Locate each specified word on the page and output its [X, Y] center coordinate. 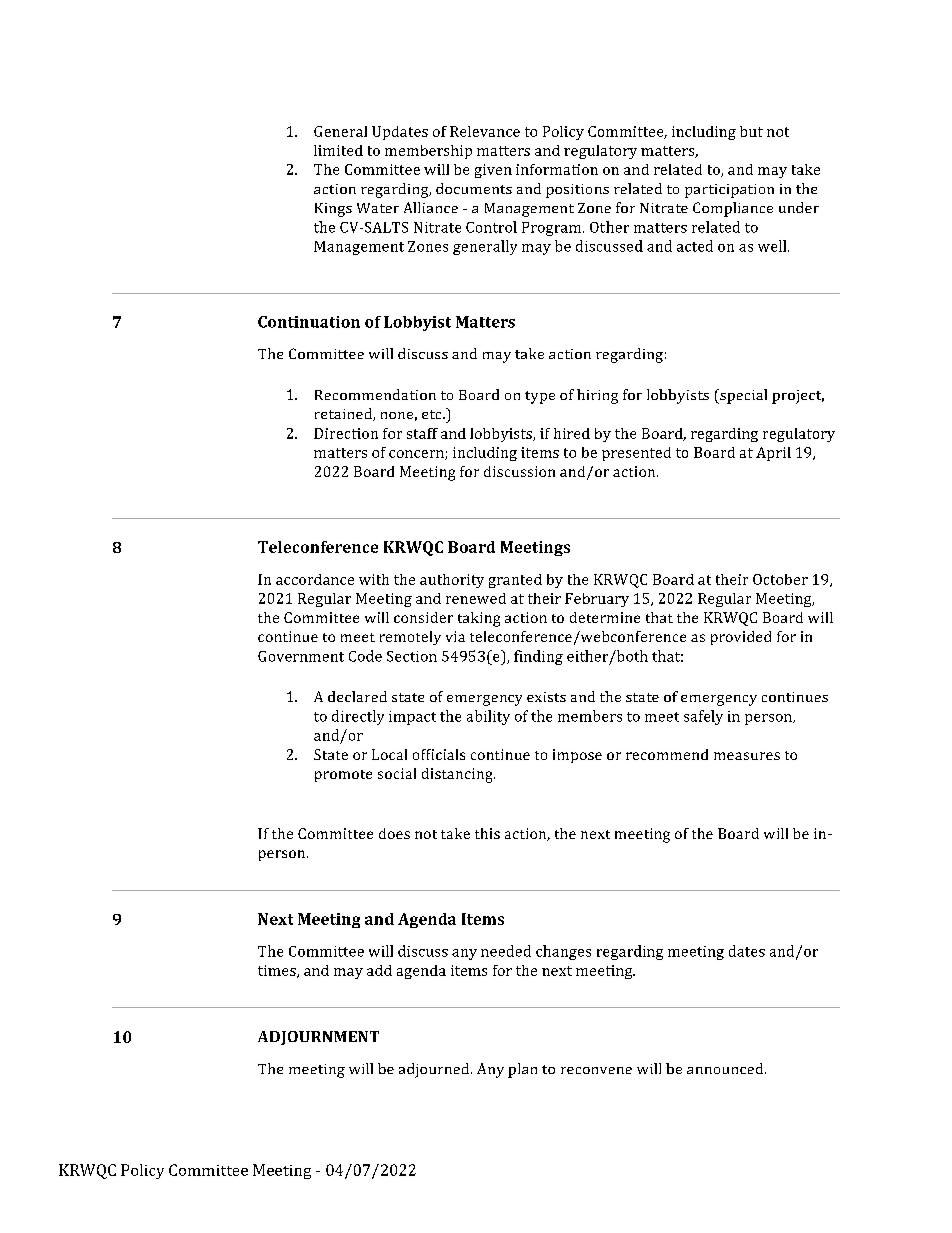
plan [522, 1070]
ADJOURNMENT [318, 1038]
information [557, 169]
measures [747, 756]
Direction [346, 433]
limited [338, 150]
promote [343, 776]
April [773, 454]
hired [572, 433]
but [751, 131]
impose [577, 756]
